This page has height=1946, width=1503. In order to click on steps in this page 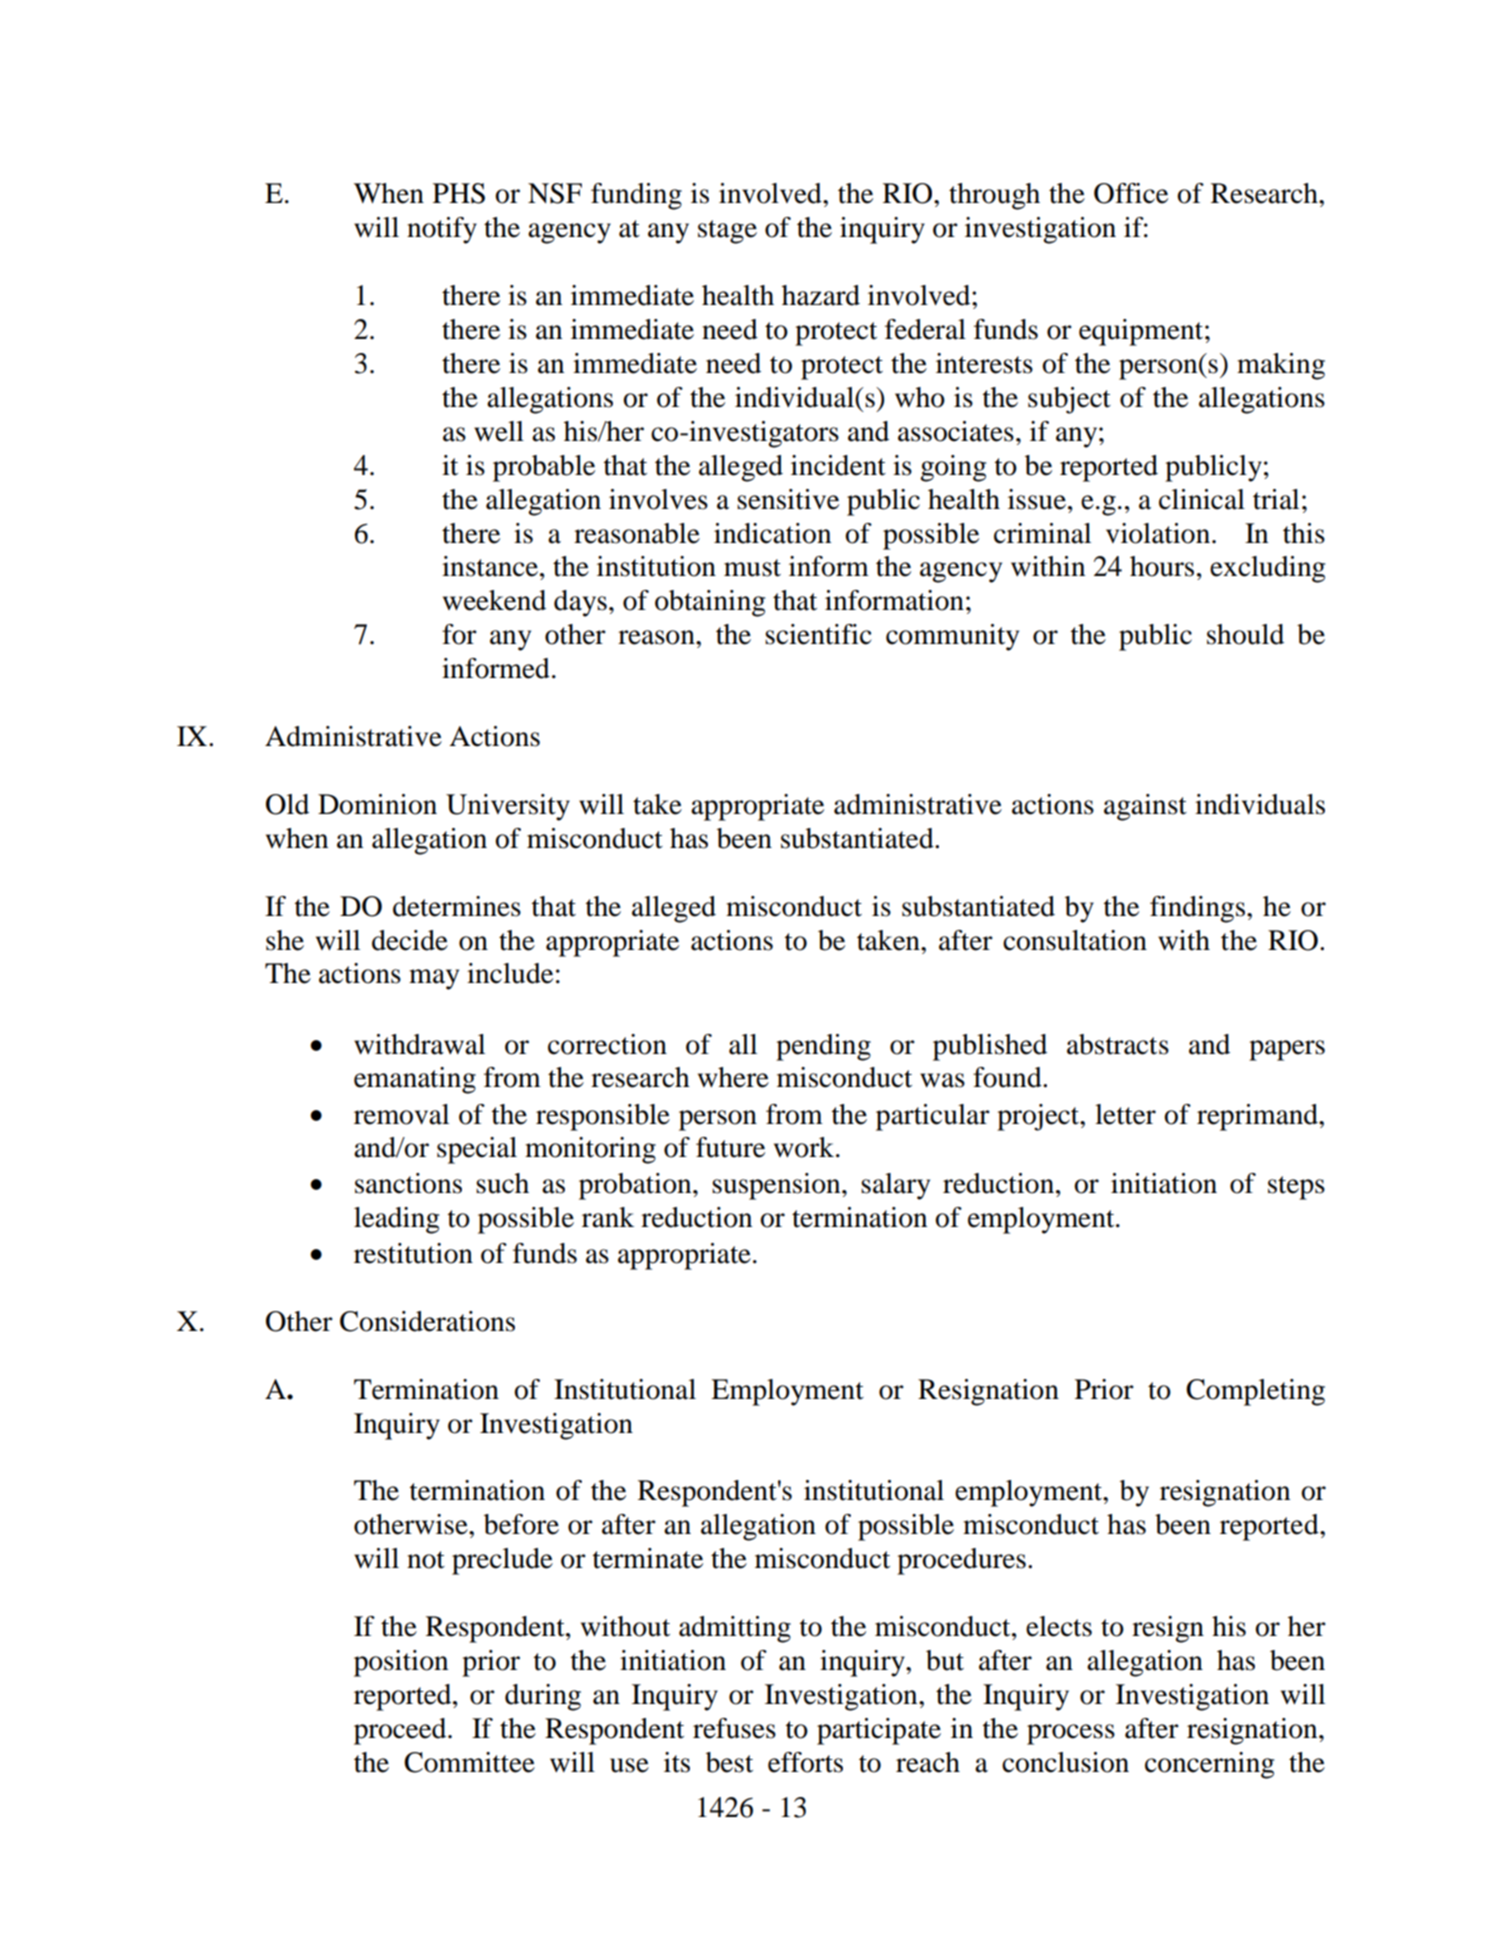, I will do `click(1296, 1188)`.
